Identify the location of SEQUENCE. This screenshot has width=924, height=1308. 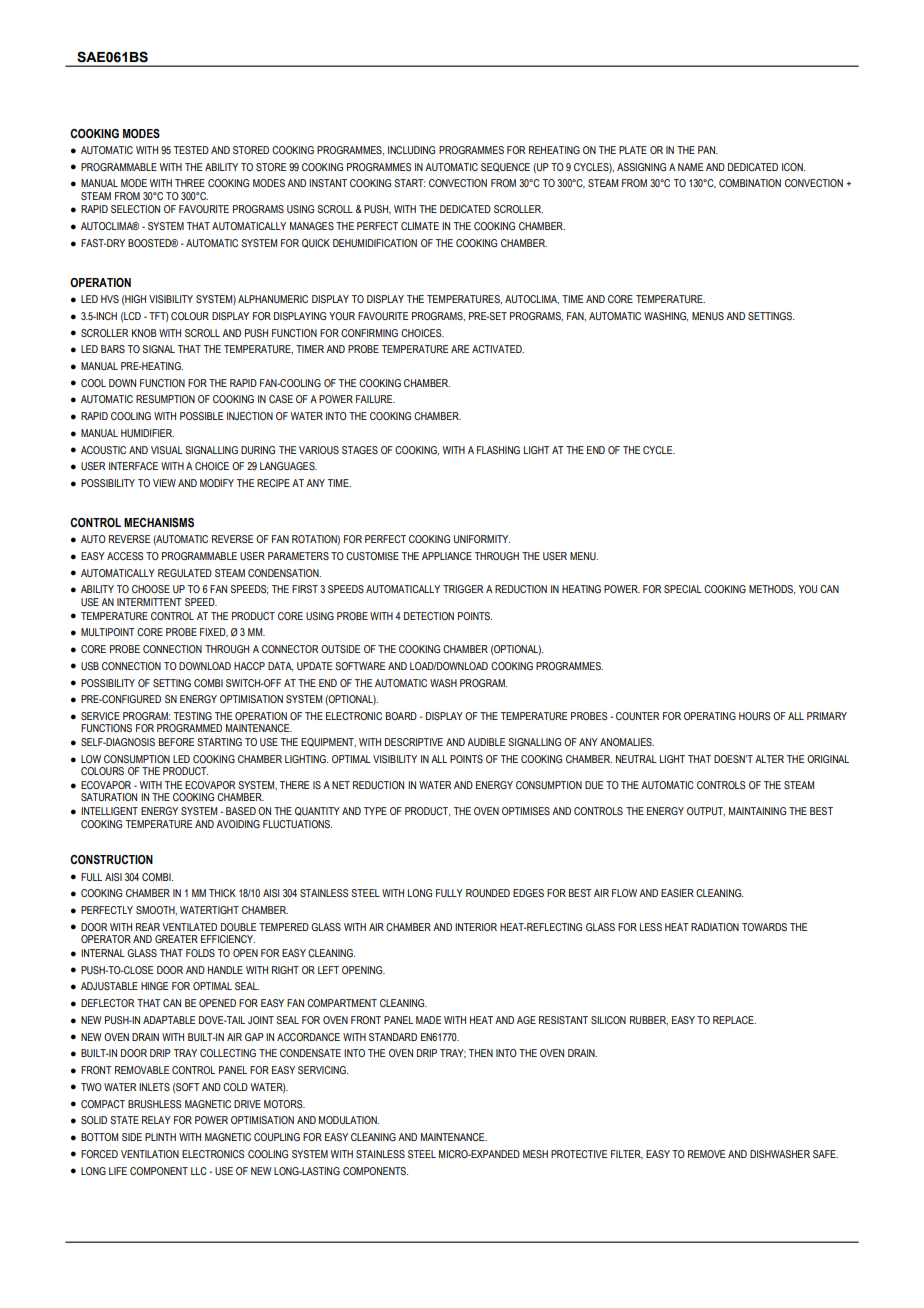
(505, 167).
